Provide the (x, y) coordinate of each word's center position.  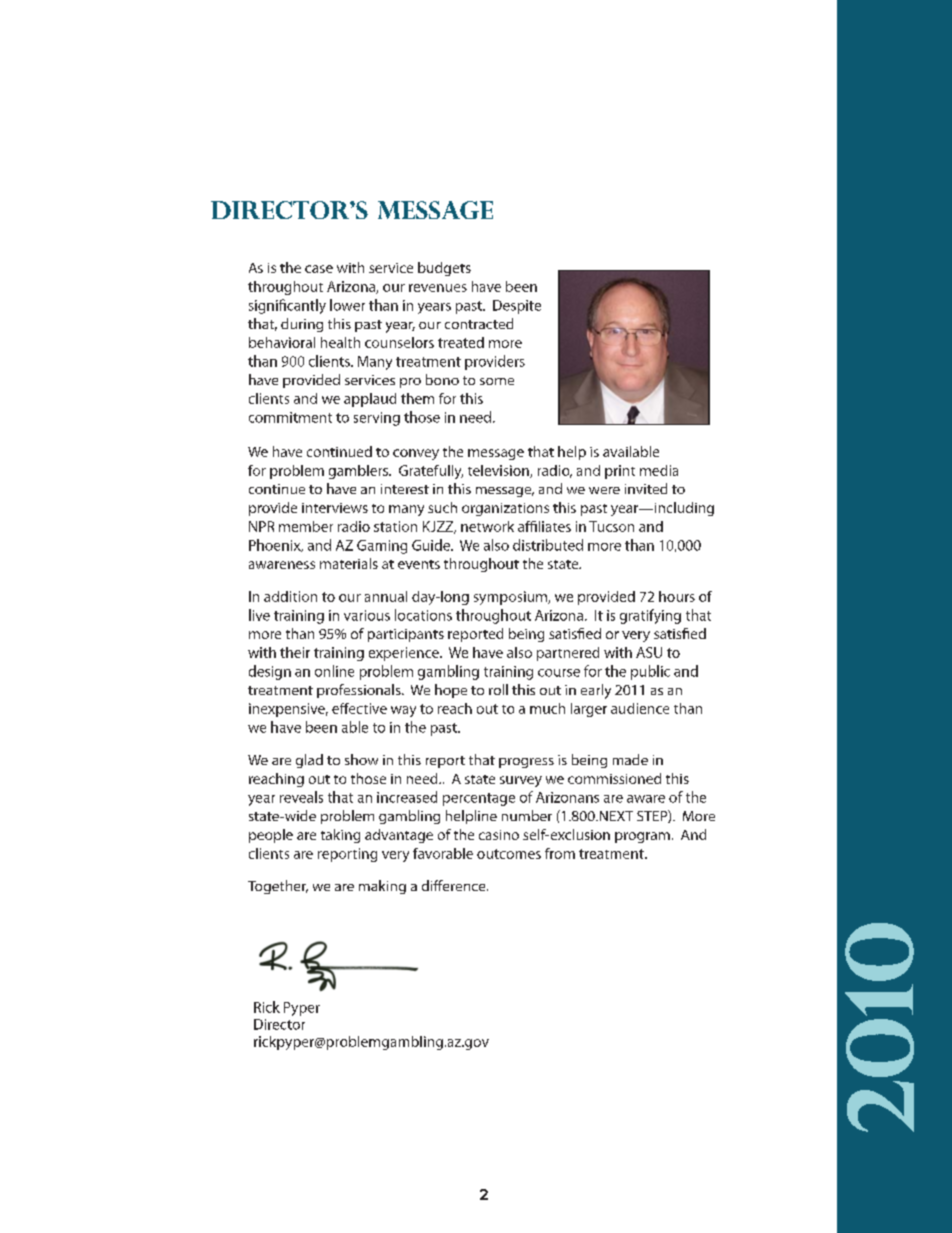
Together (278, 887)
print (620, 472)
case (319, 269)
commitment (290, 417)
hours (677, 596)
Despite (517, 307)
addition (290, 596)
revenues (438, 288)
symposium (511, 598)
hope (451, 691)
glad (309, 761)
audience (640, 708)
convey (416, 454)
